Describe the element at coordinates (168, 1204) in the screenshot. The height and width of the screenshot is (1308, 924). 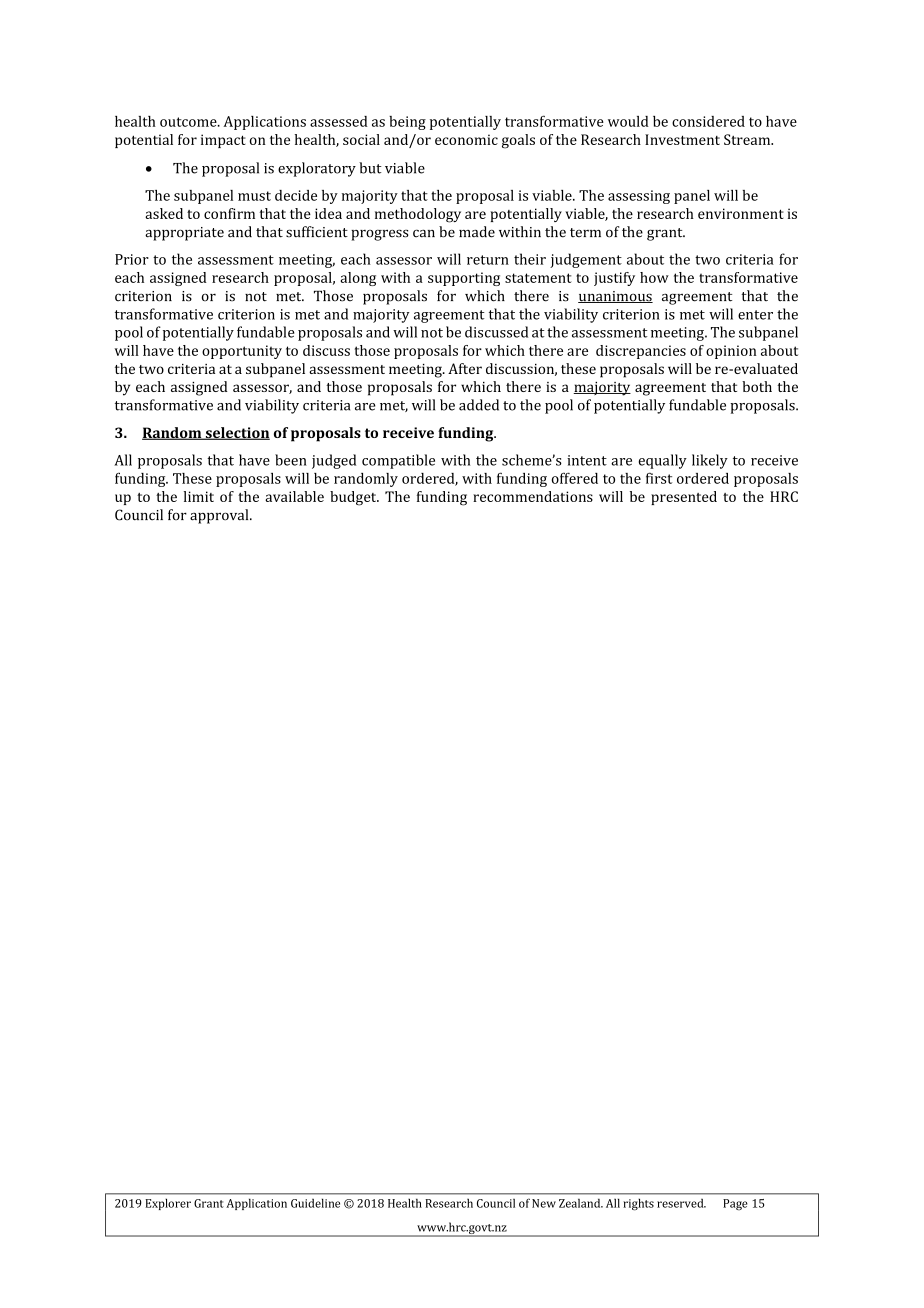
I see `Explorer` at that location.
